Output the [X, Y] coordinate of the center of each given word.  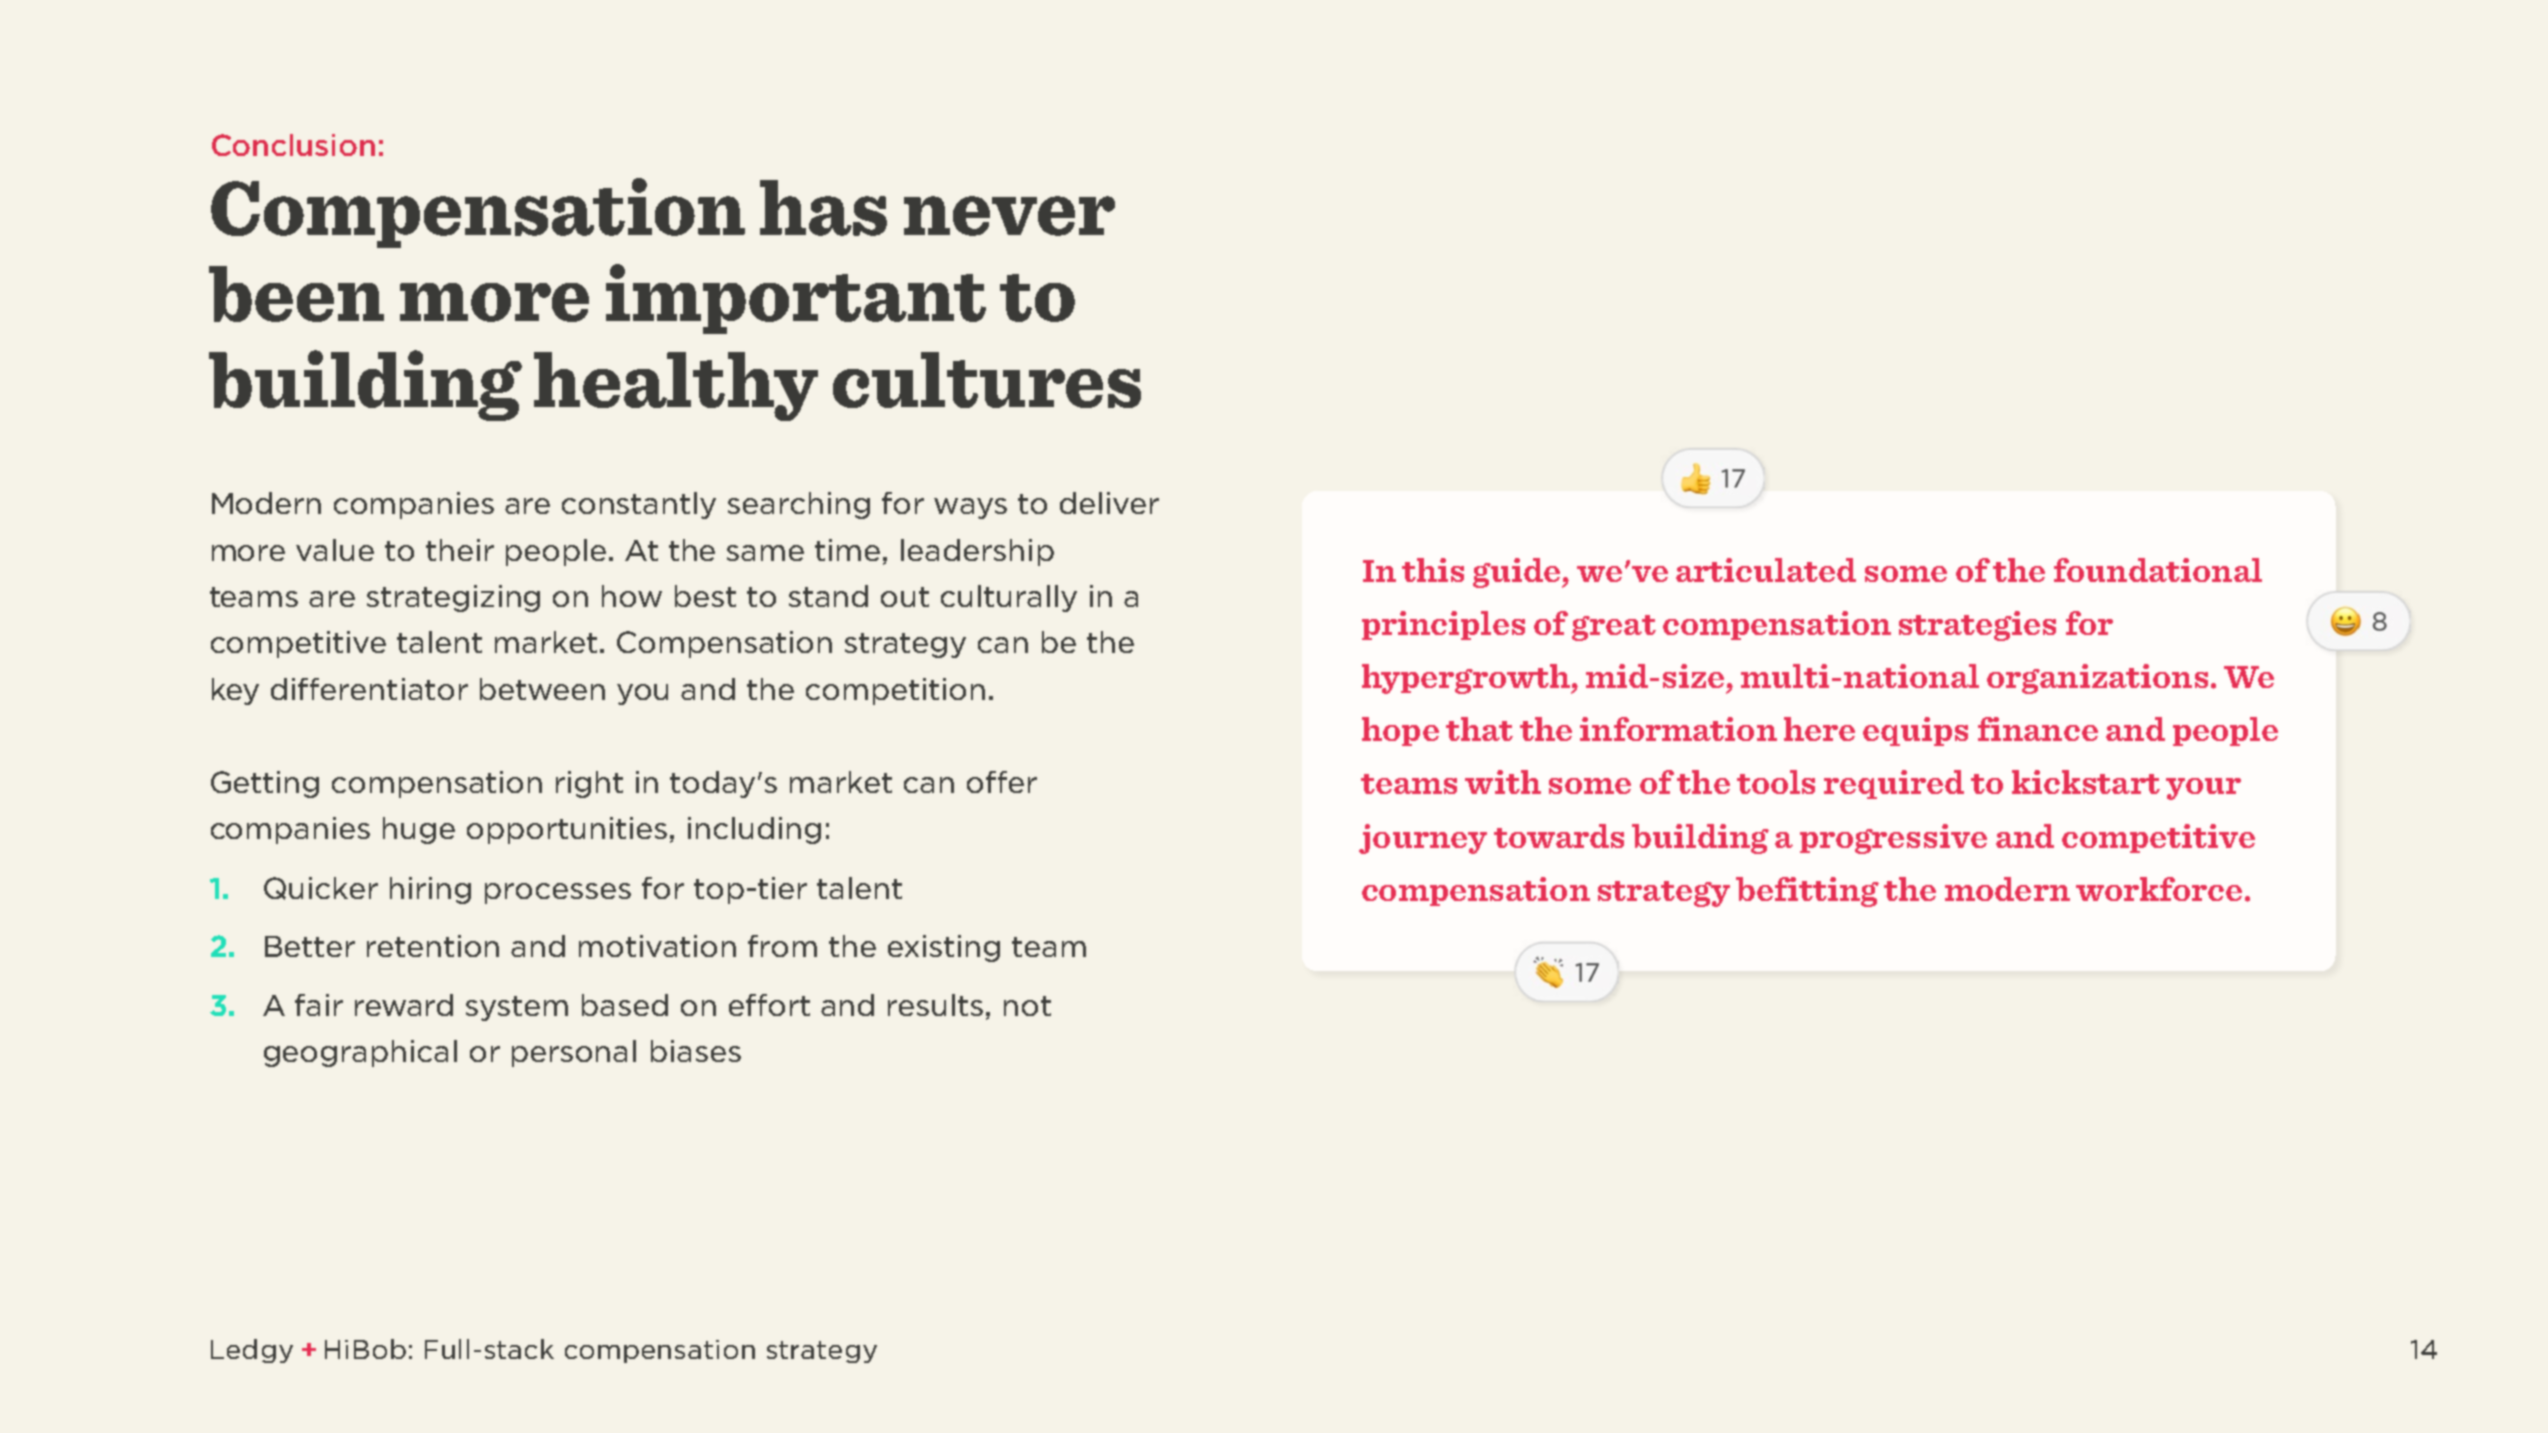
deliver [1109, 503]
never [1009, 216]
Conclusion [293, 145]
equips [1915, 731]
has [823, 208]
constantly [639, 505]
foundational [2158, 570]
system [517, 1008]
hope [1400, 731]
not [1027, 1006]
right [589, 784]
